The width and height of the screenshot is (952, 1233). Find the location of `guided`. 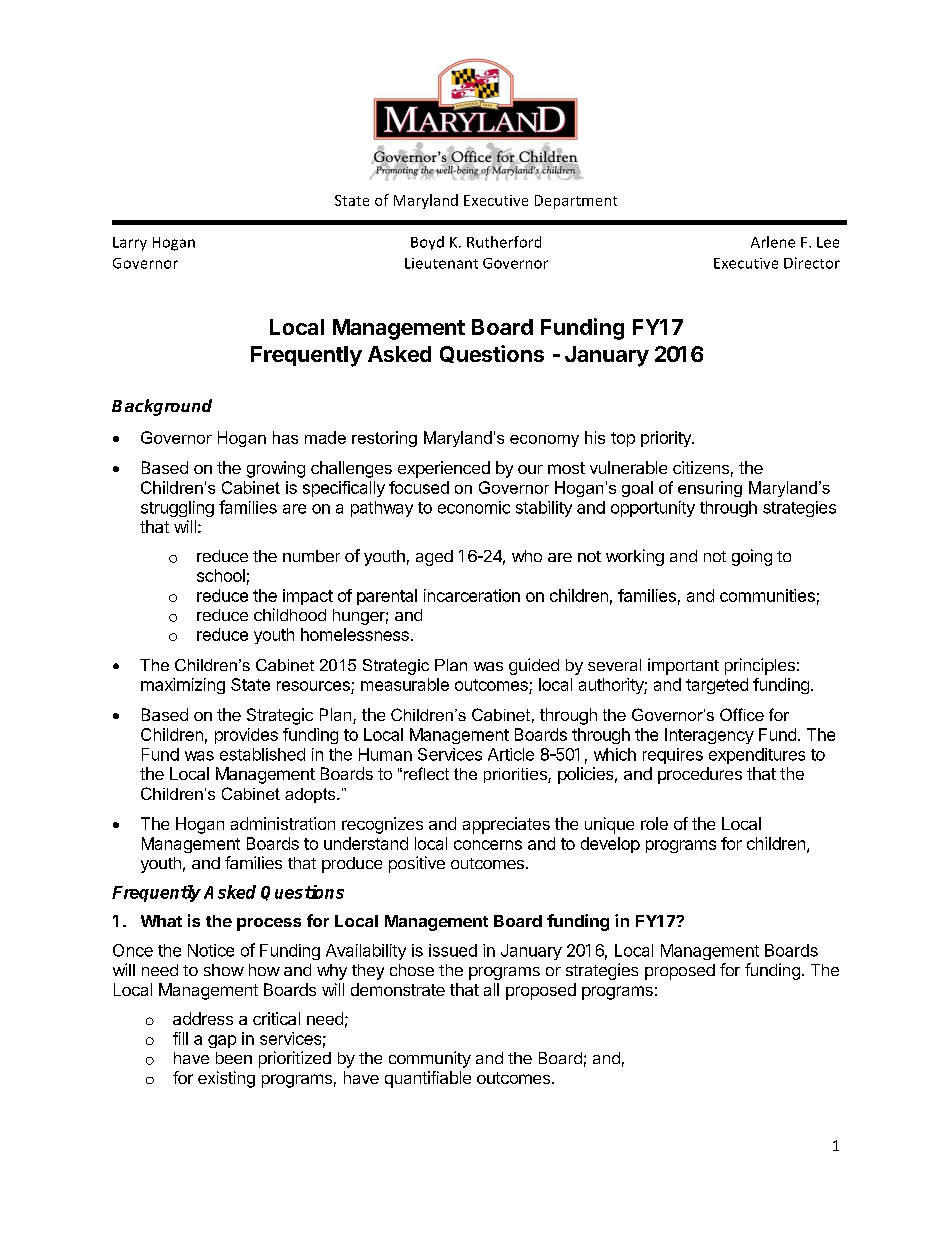

guided is located at coordinates (534, 666).
